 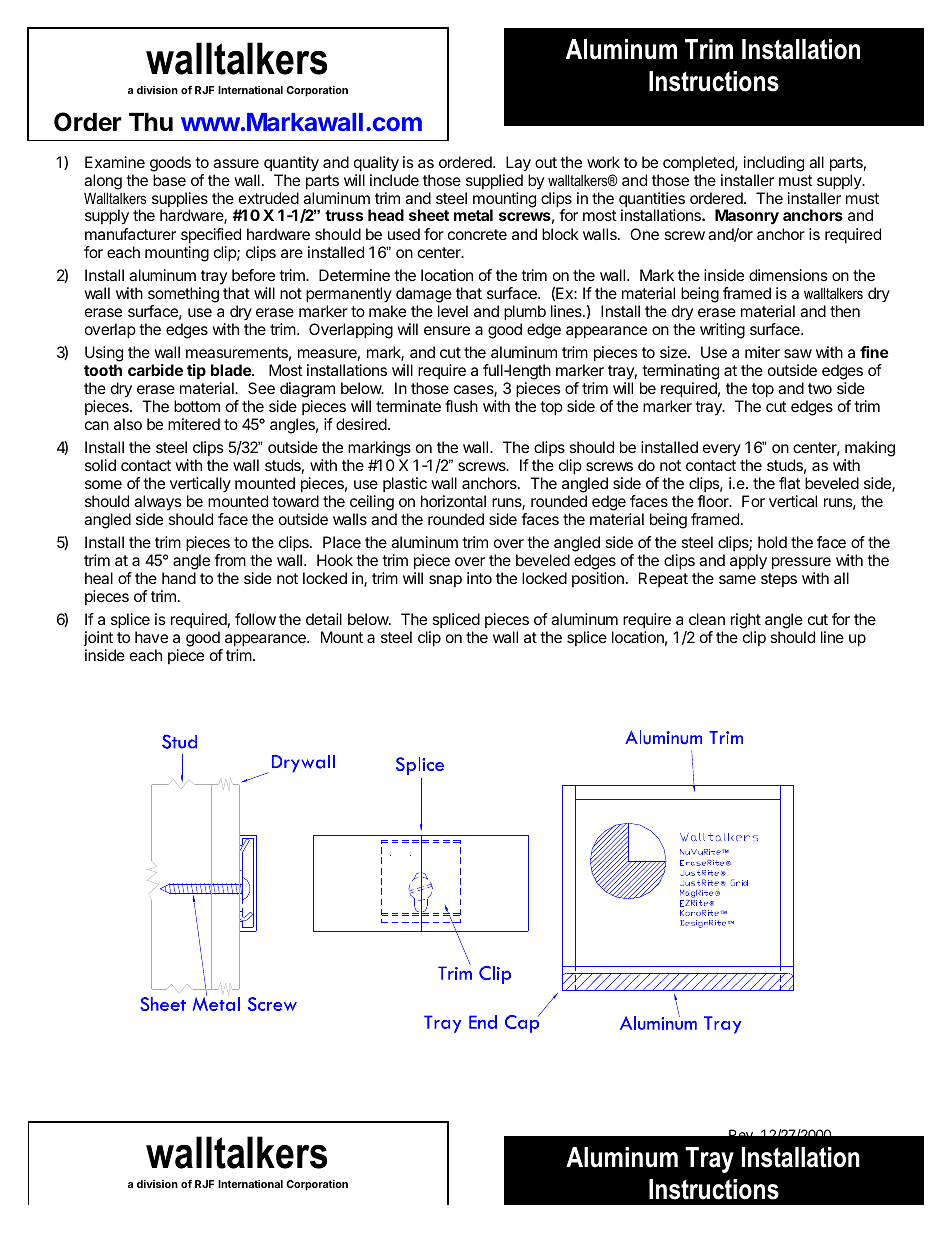 I want to click on also, so click(x=128, y=424).
